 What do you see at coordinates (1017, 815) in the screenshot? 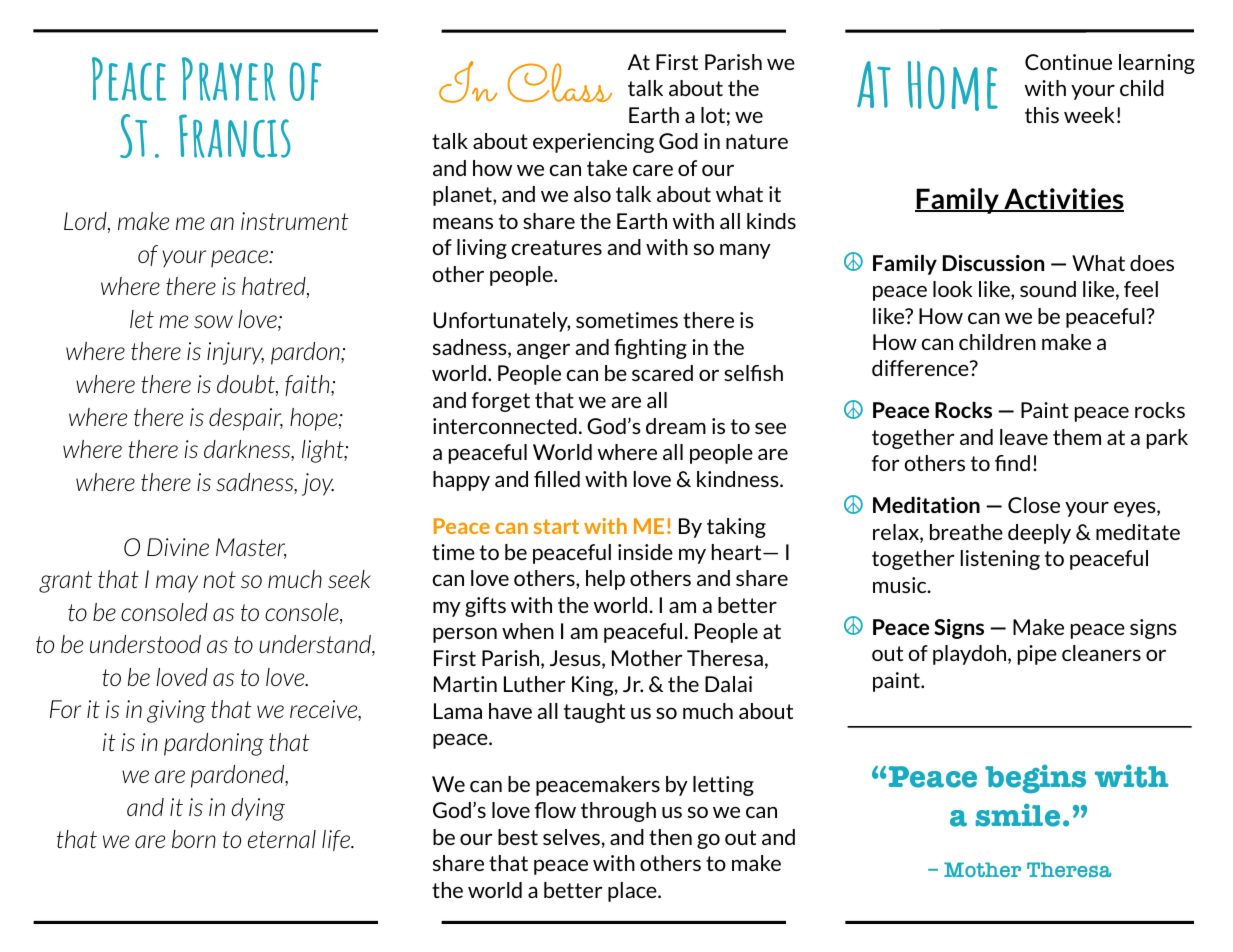
I see `smile` at bounding box center [1017, 815].
